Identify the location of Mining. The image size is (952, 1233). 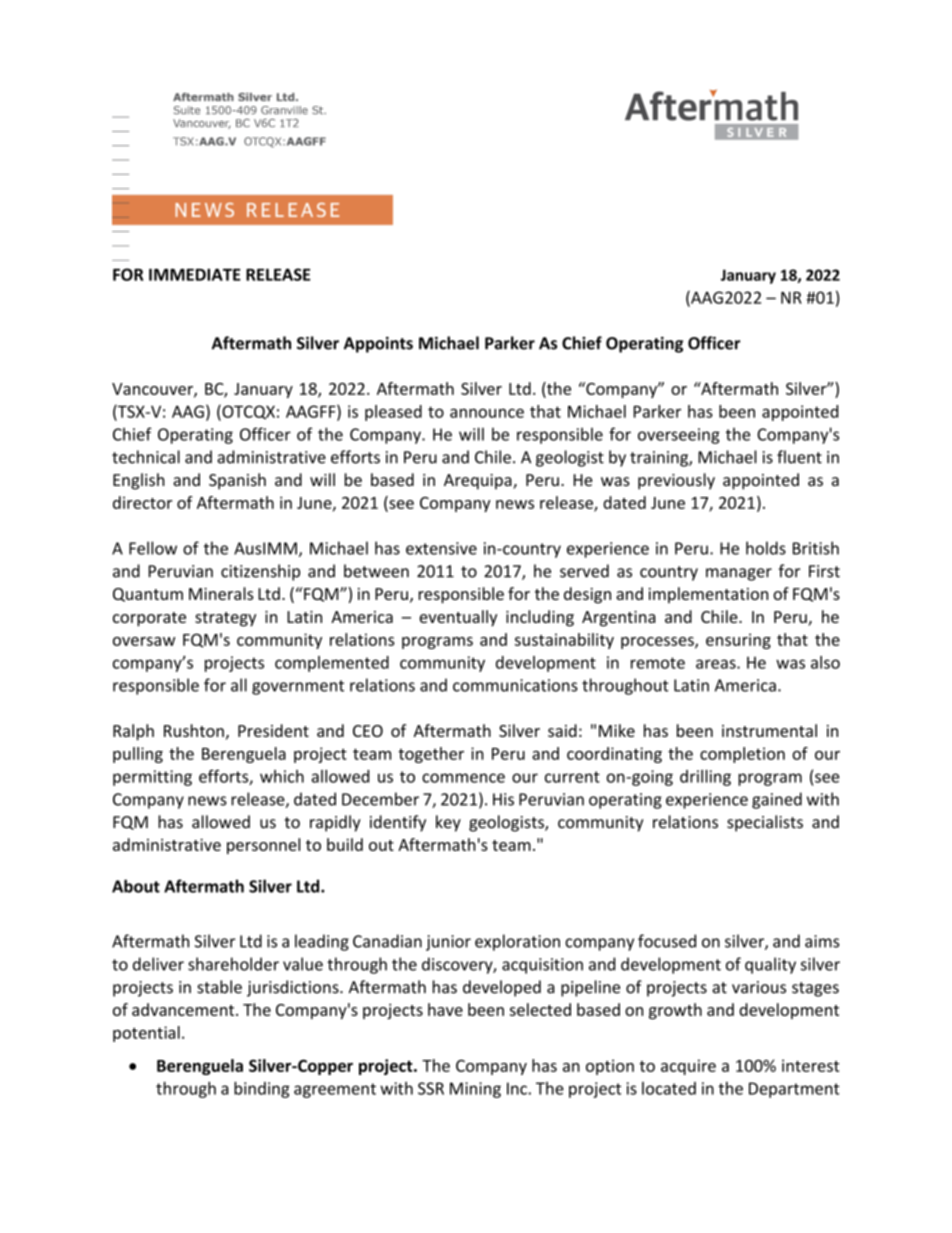
(475, 1090).
